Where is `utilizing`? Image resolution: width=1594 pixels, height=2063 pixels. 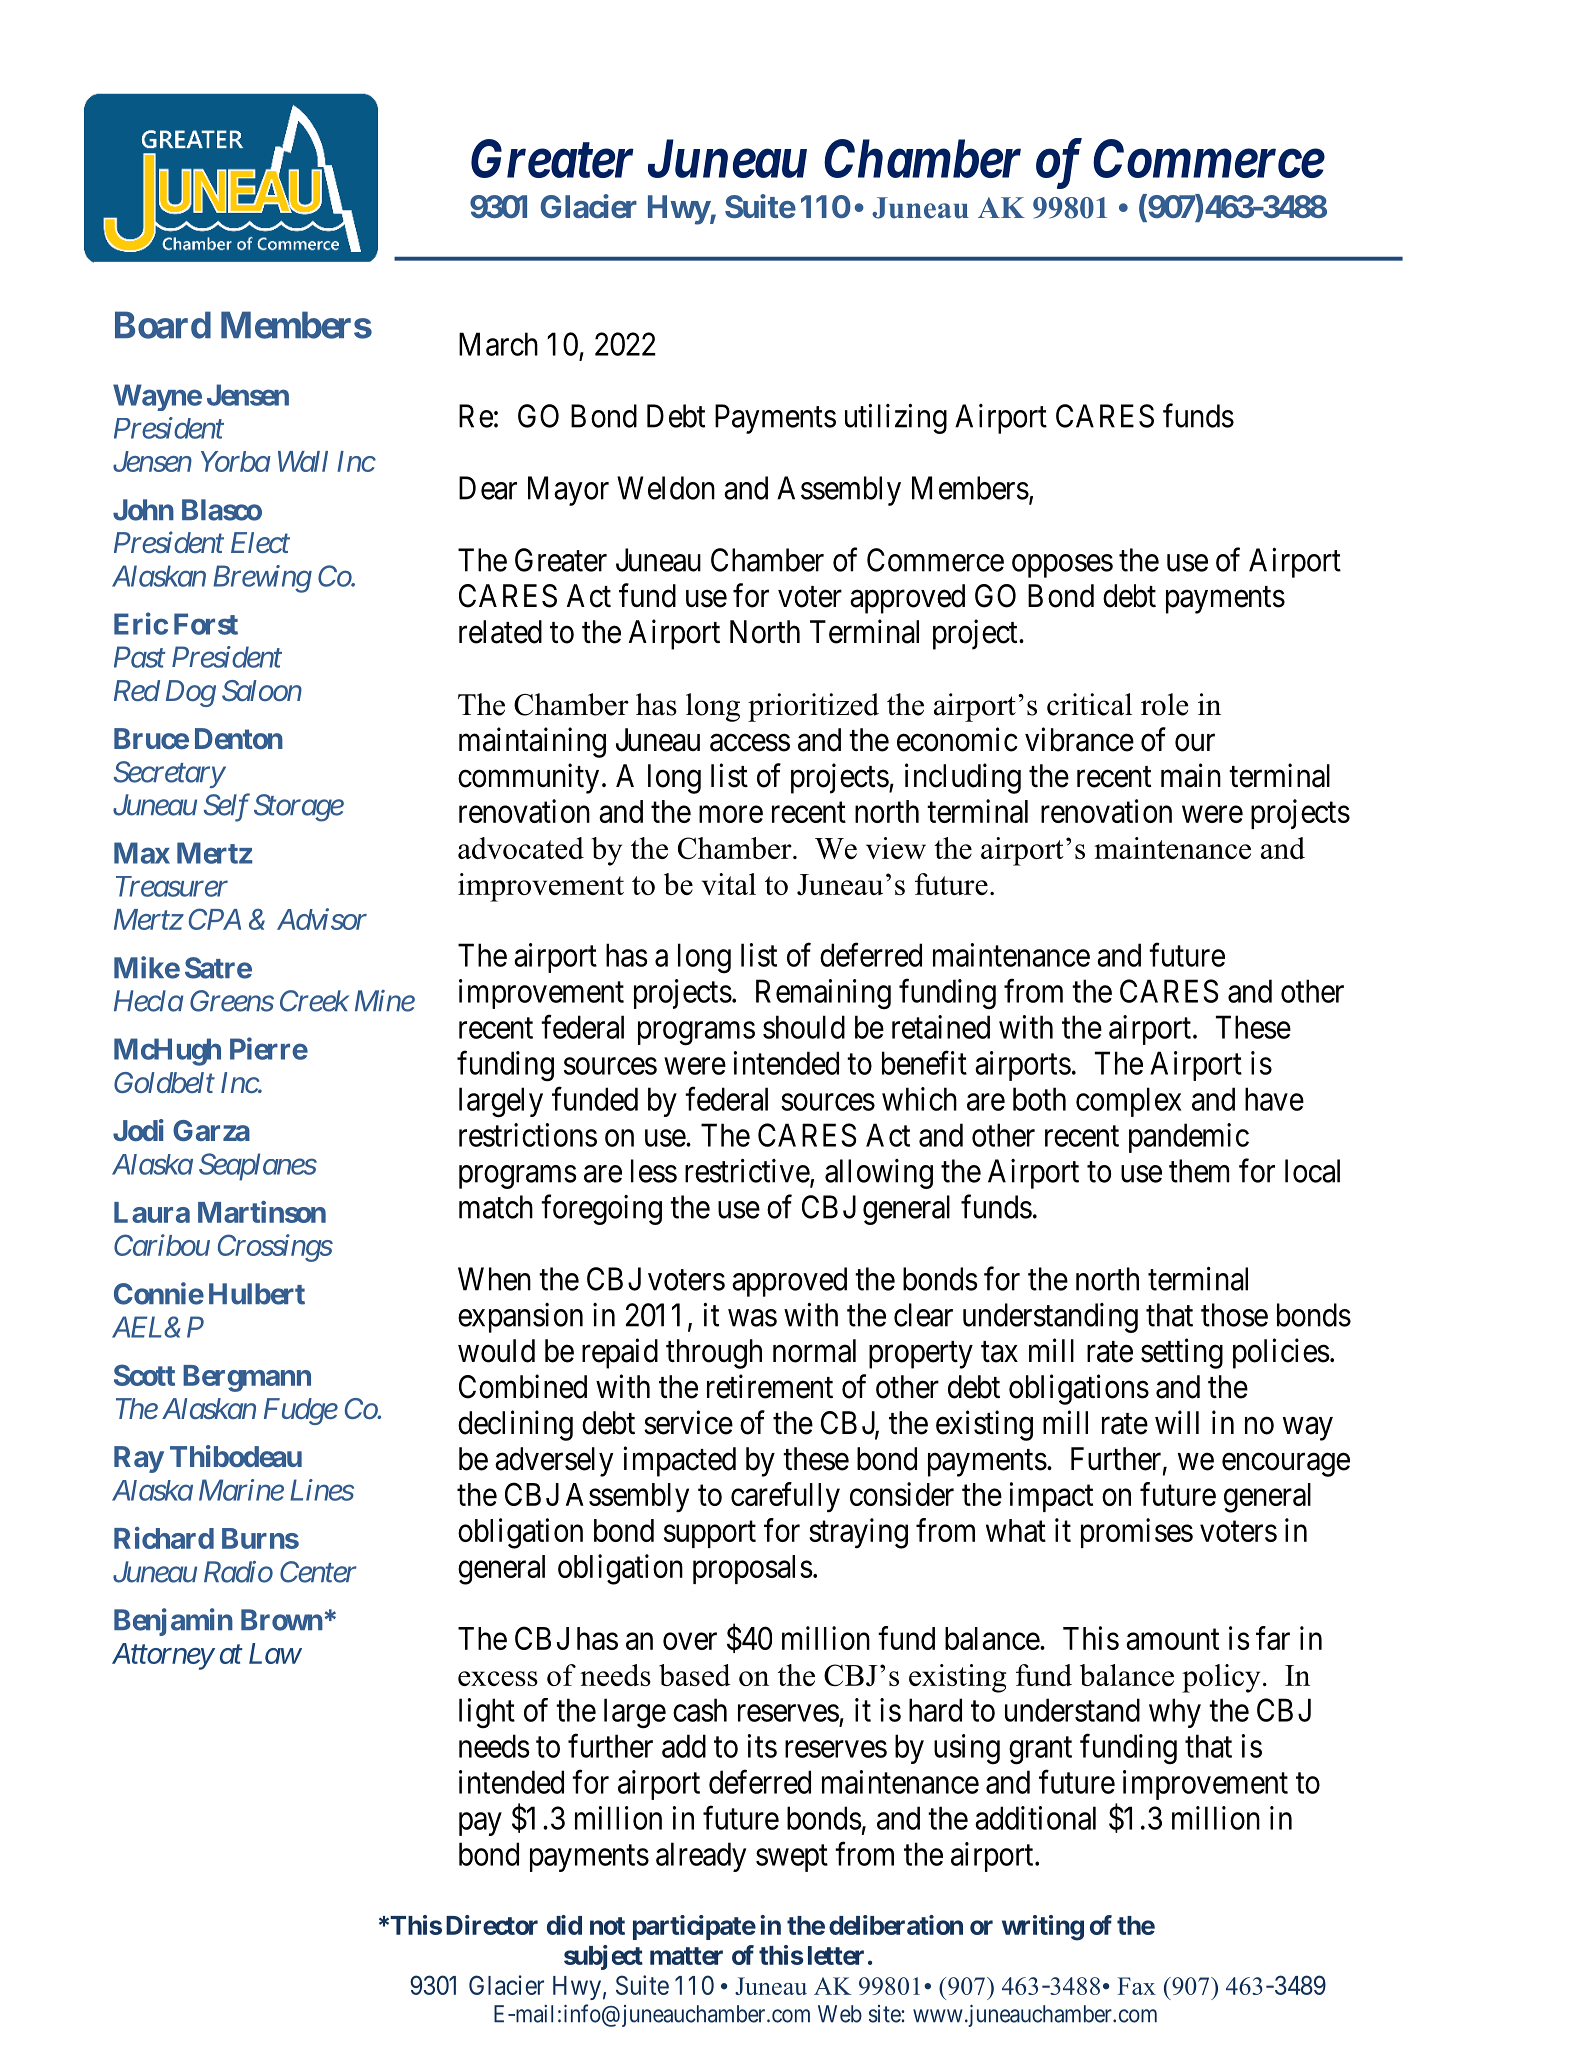 utilizing is located at coordinates (896, 419).
